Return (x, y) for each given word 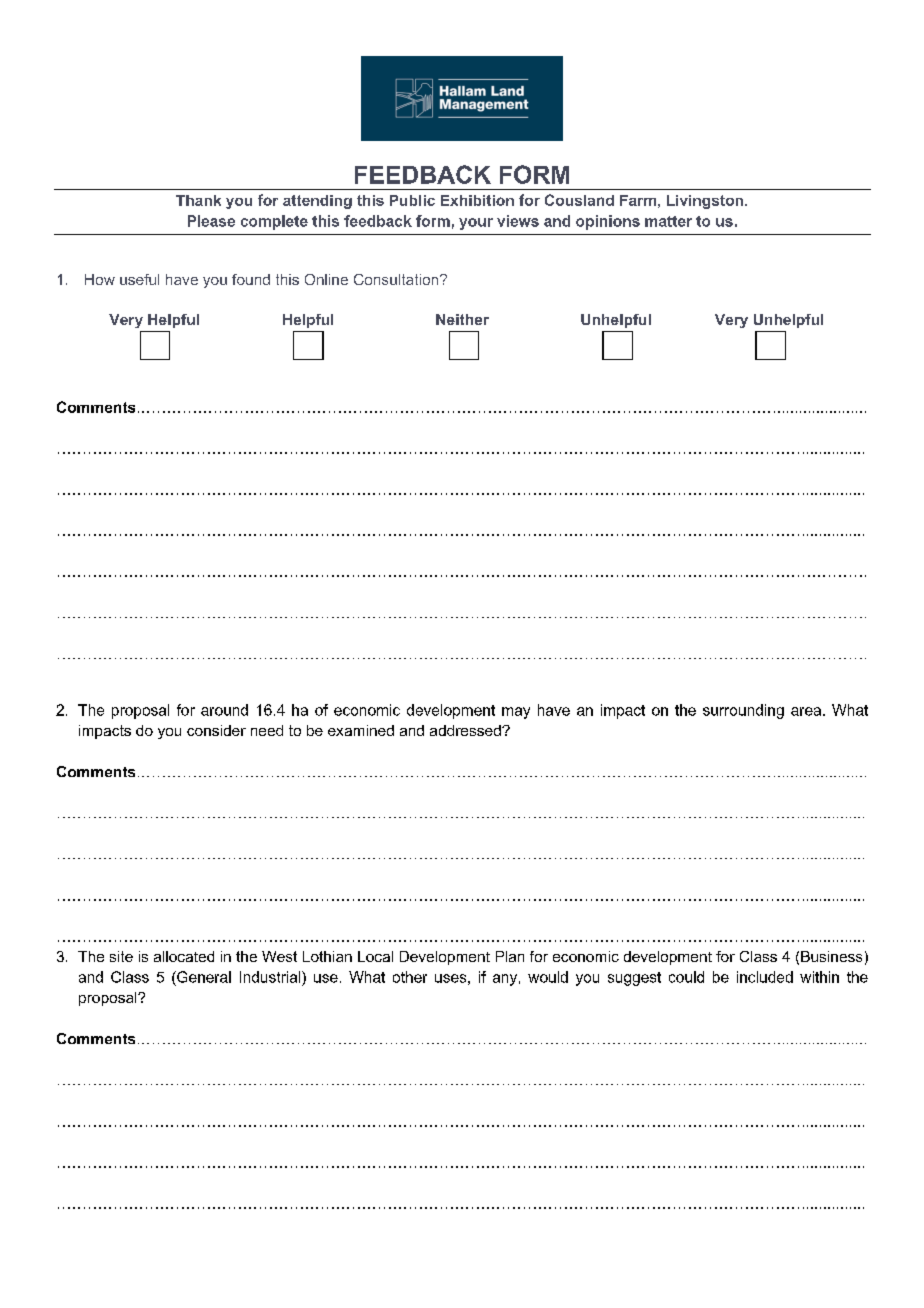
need (267, 730)
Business (831, 956)
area (806, 711)
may (516, 713)
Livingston (706, 202)
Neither (462, 319)
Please (211, 221)
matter (668, 221)
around (224, 710)
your (476, 224)
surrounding (743, 711)
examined (361, 730)
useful (139, 279)
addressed (466, 730)
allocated (184, 956)
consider (216, 730)
